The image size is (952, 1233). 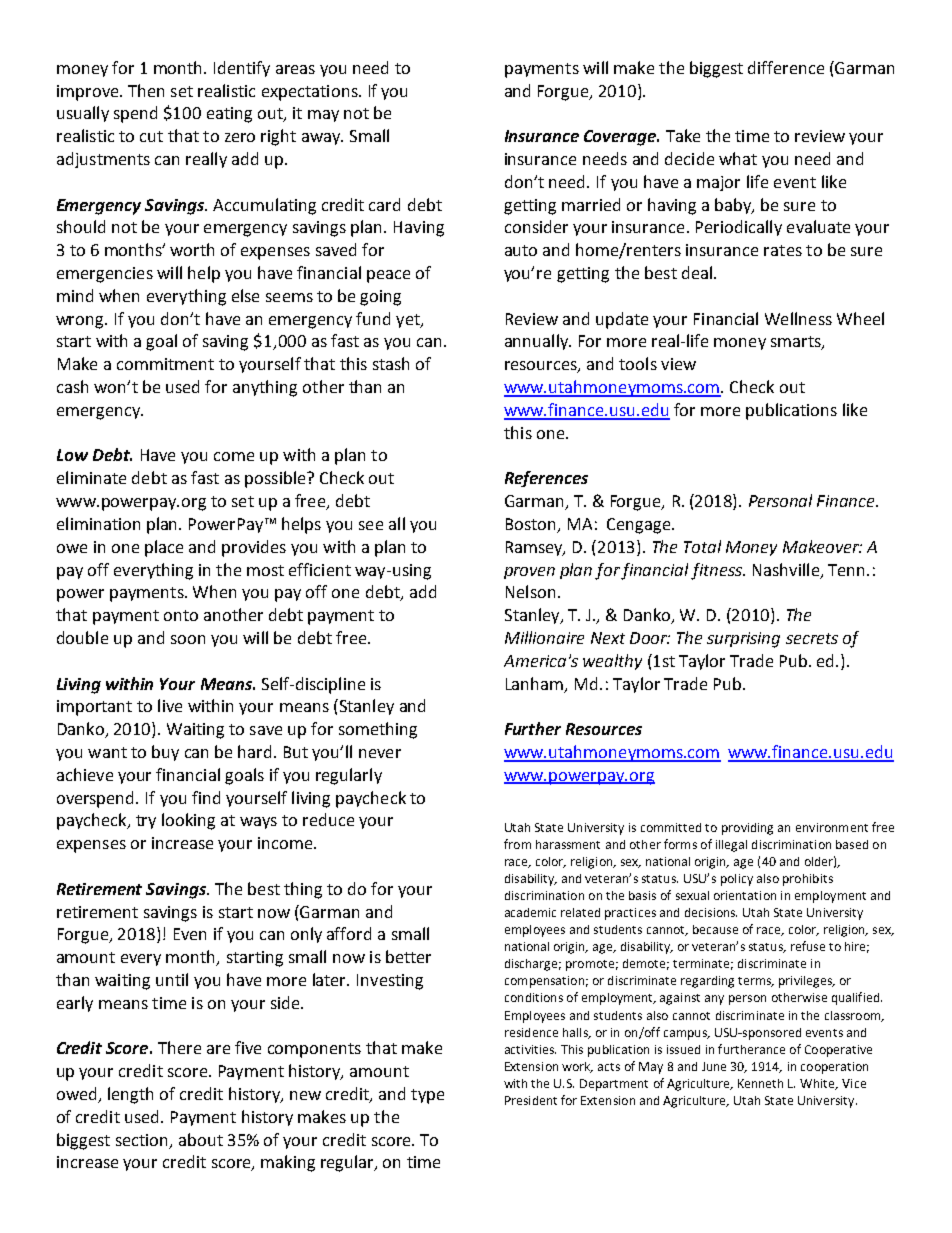 What do you see at coordinates (786, 67) in the document?
I see `difference` at bounding box center [786, 67].
